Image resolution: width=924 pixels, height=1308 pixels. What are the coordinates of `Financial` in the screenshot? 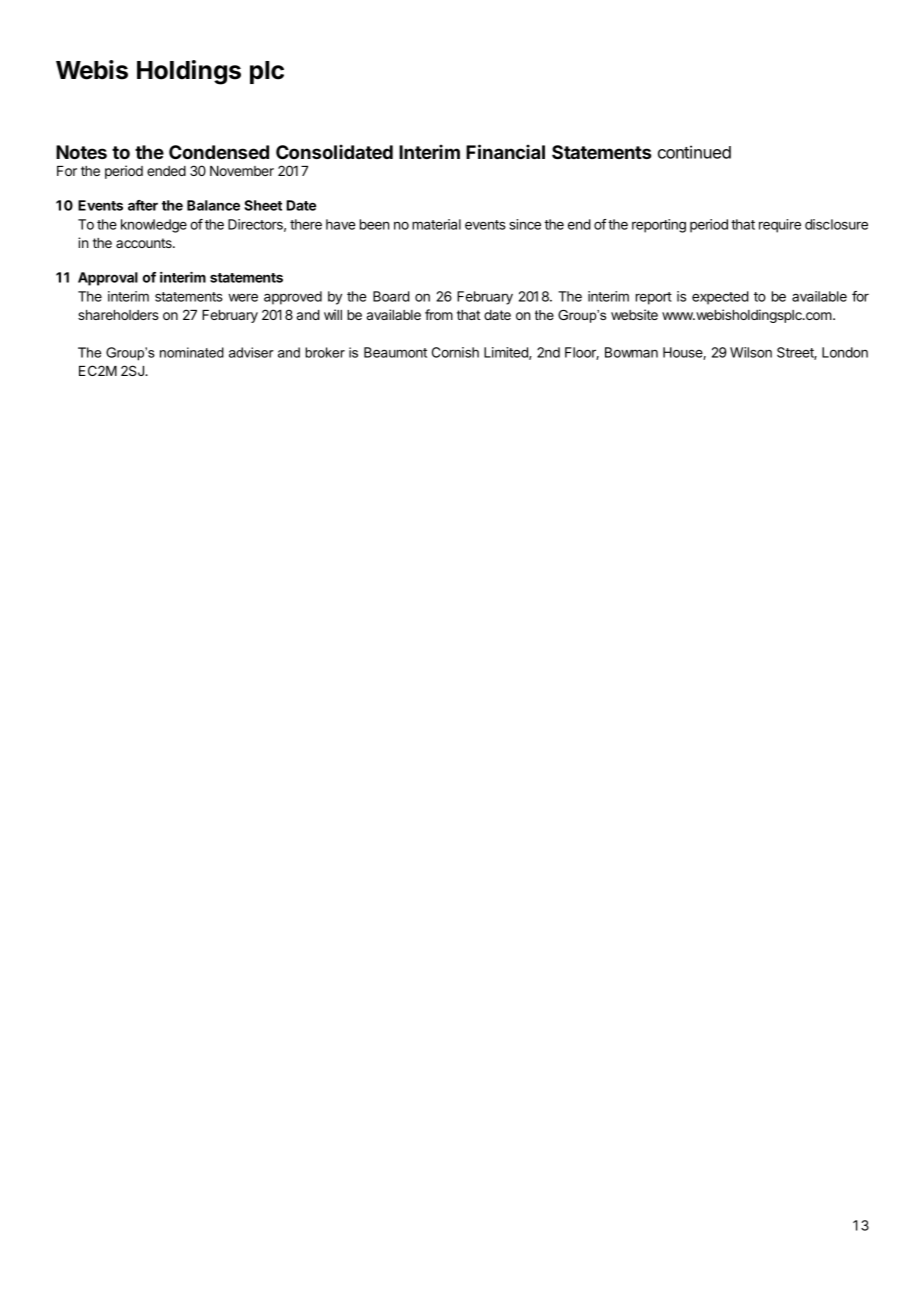 It's located at (505, 151).
